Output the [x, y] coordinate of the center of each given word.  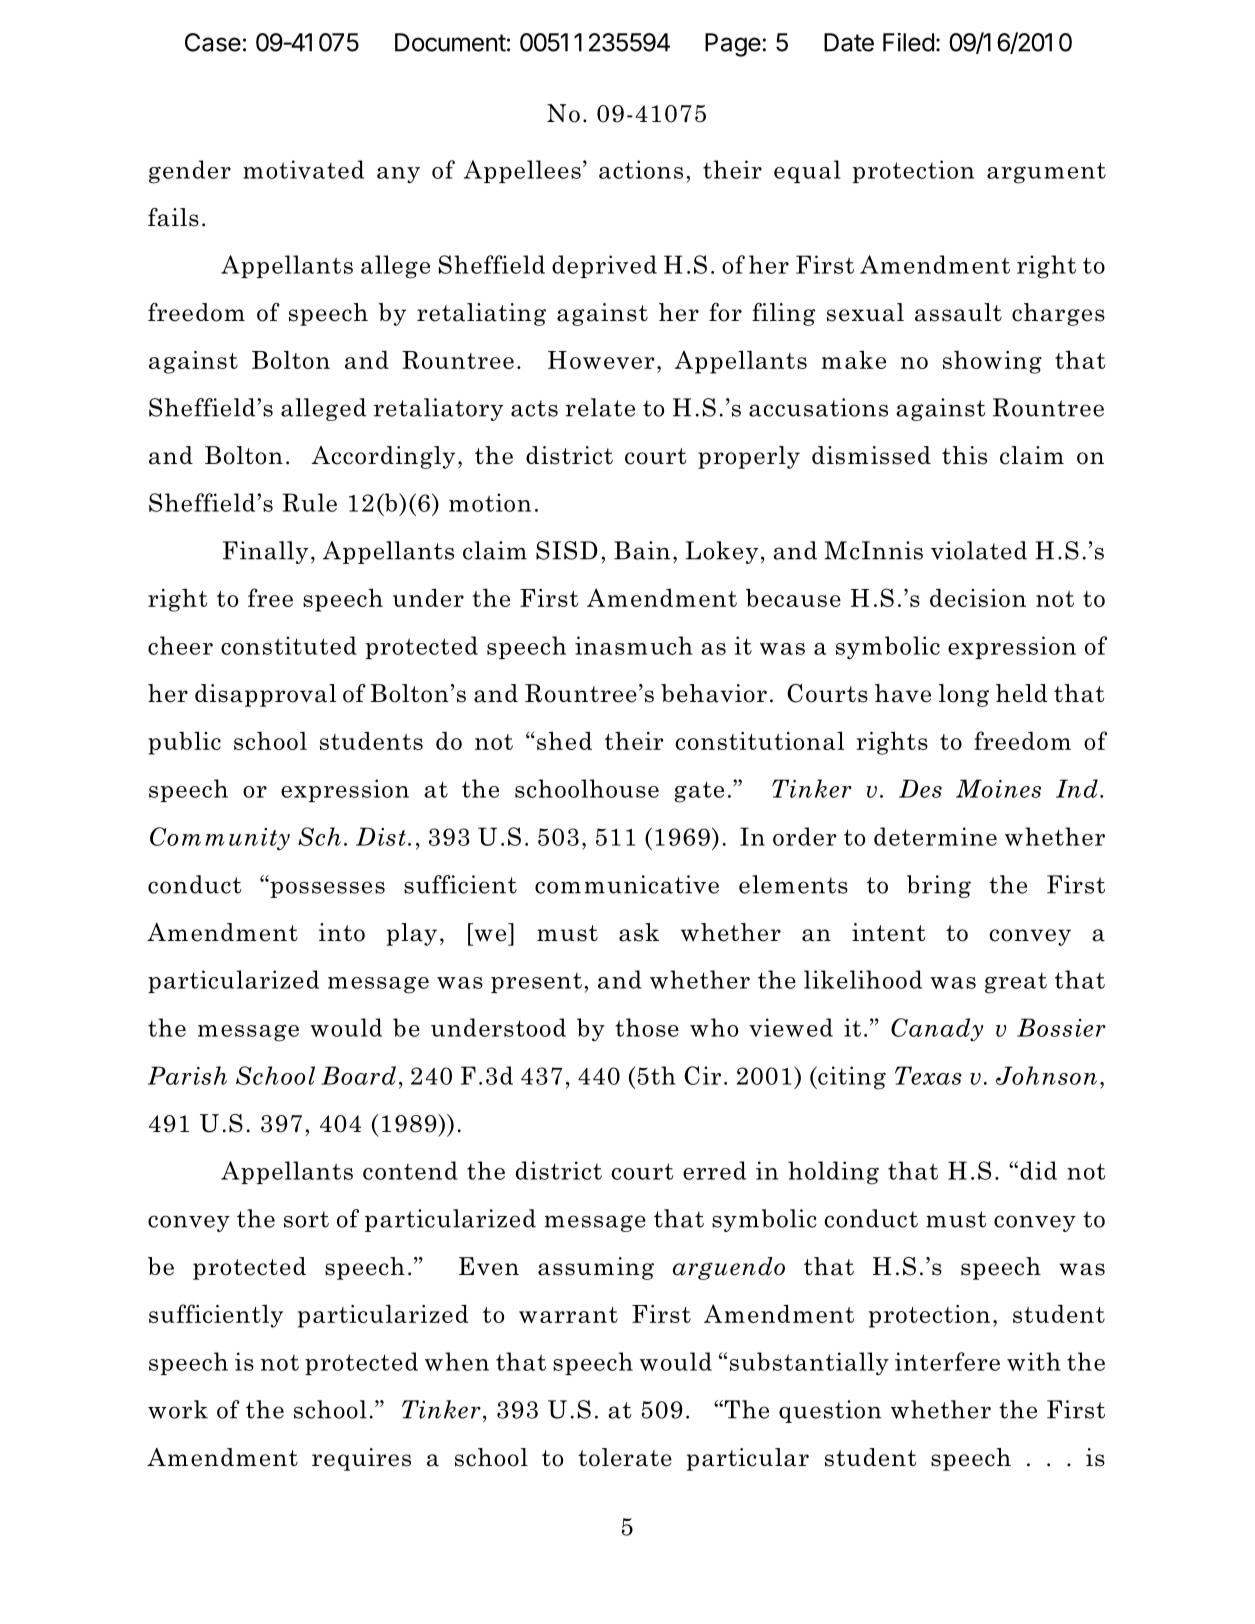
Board [358, 1075]
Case [213, 42]
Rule [309, 502]
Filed [908, 42]
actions [641, 169]
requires [361, 1459]
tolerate [625, 1457]
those [647, 1027]
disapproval [265, 695]
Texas [928, 1075]
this [964, 455]
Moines [998, 788]
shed [564, 740]
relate [600, 407]
